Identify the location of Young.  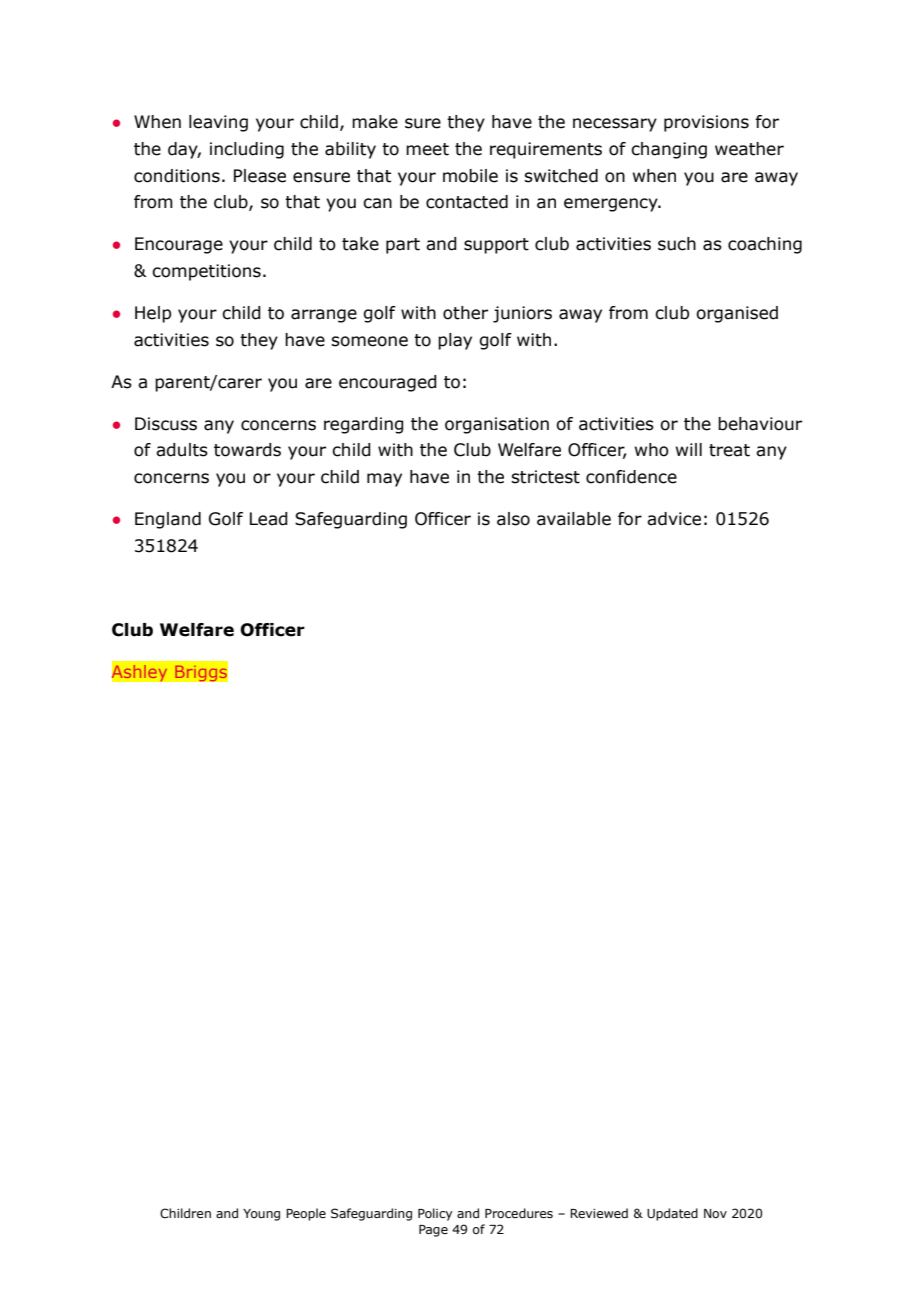
(261, 1215).
